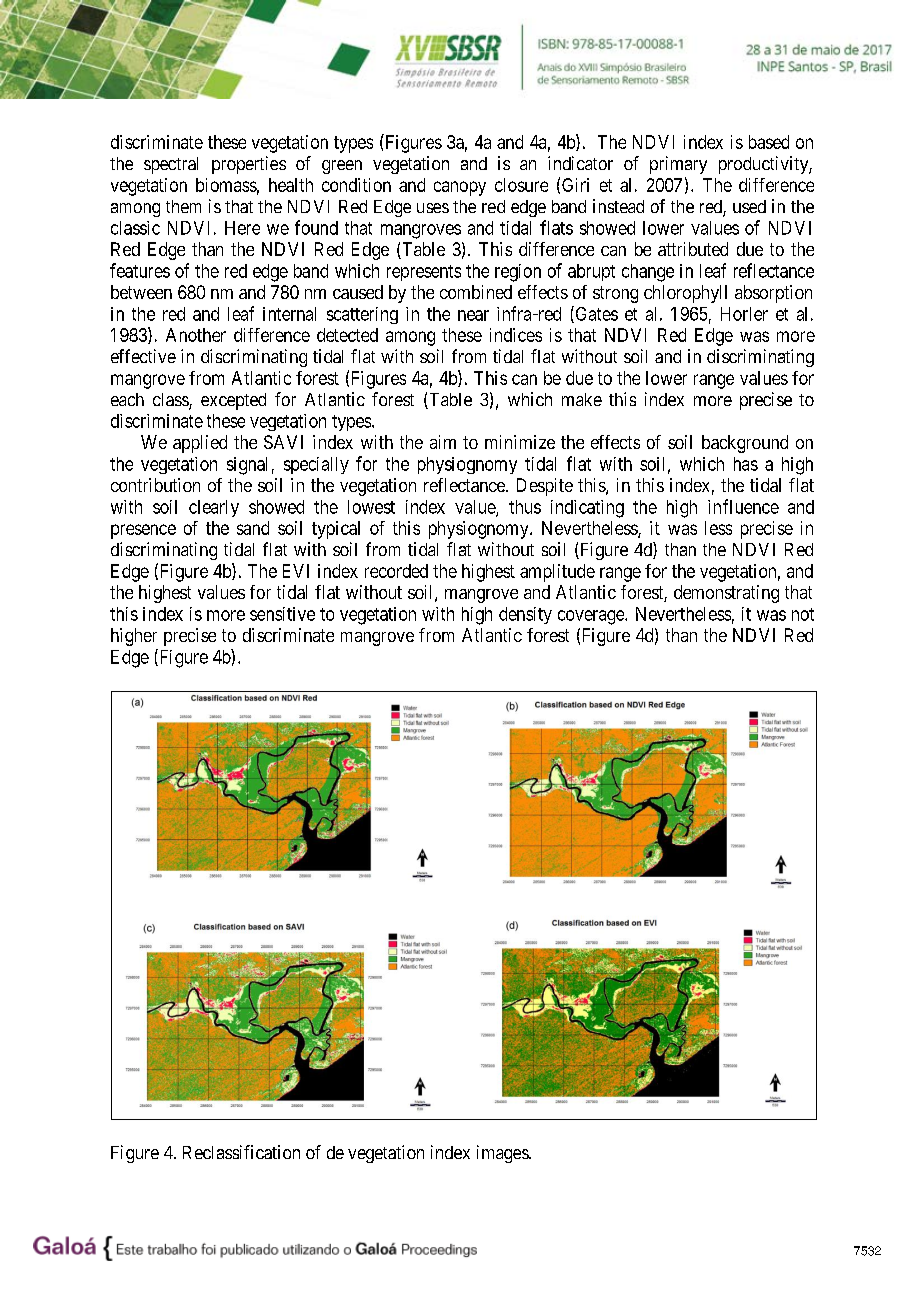  What do you see at coordinates (503, 1154) in the page?
I see `images` at bounding box center [503, 1154].
